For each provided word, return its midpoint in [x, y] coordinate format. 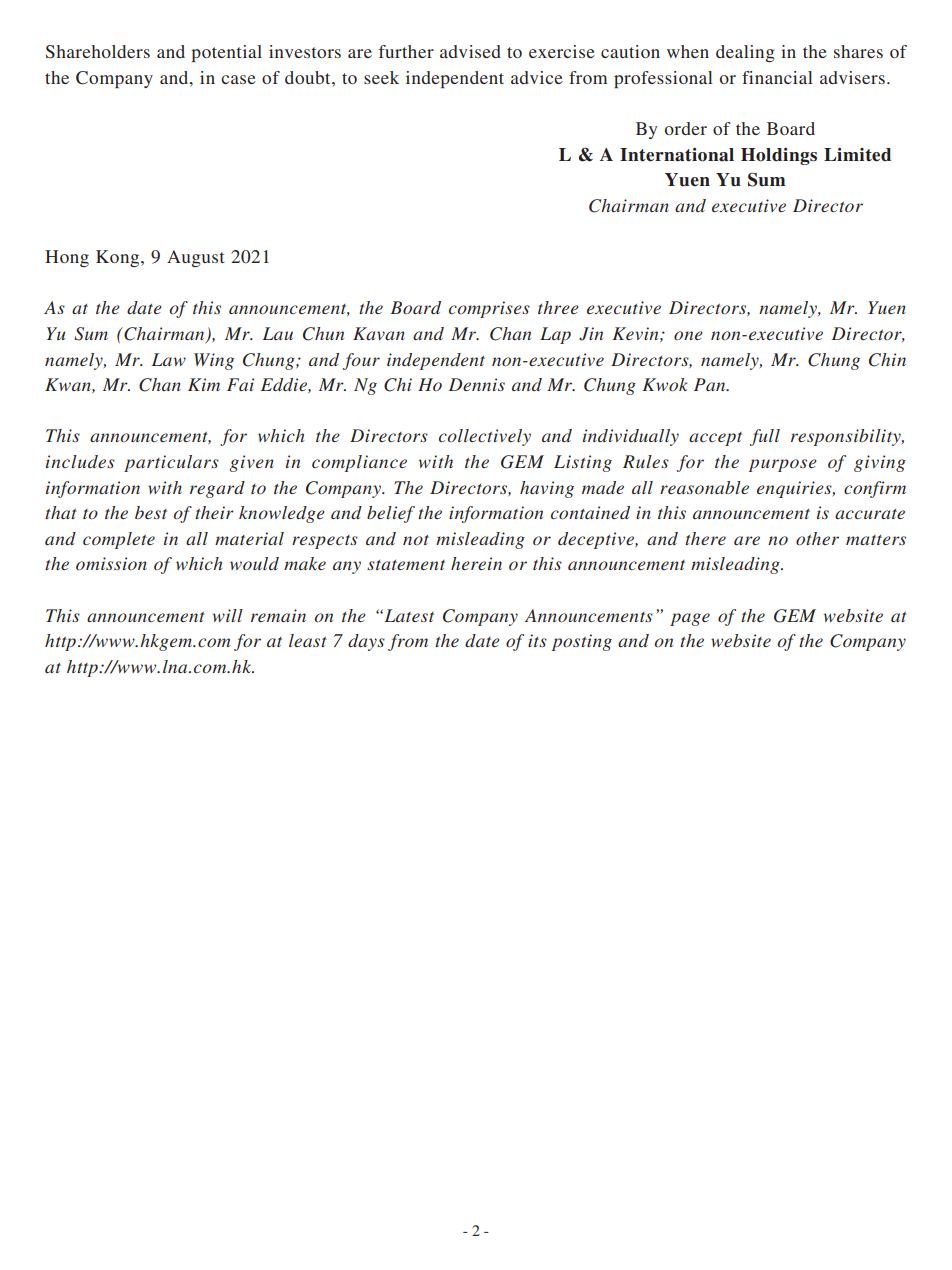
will [228, 615]
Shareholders [98, 52]
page [690, 619]
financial [777, 77]
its [537, 640]
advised [470, 51]
